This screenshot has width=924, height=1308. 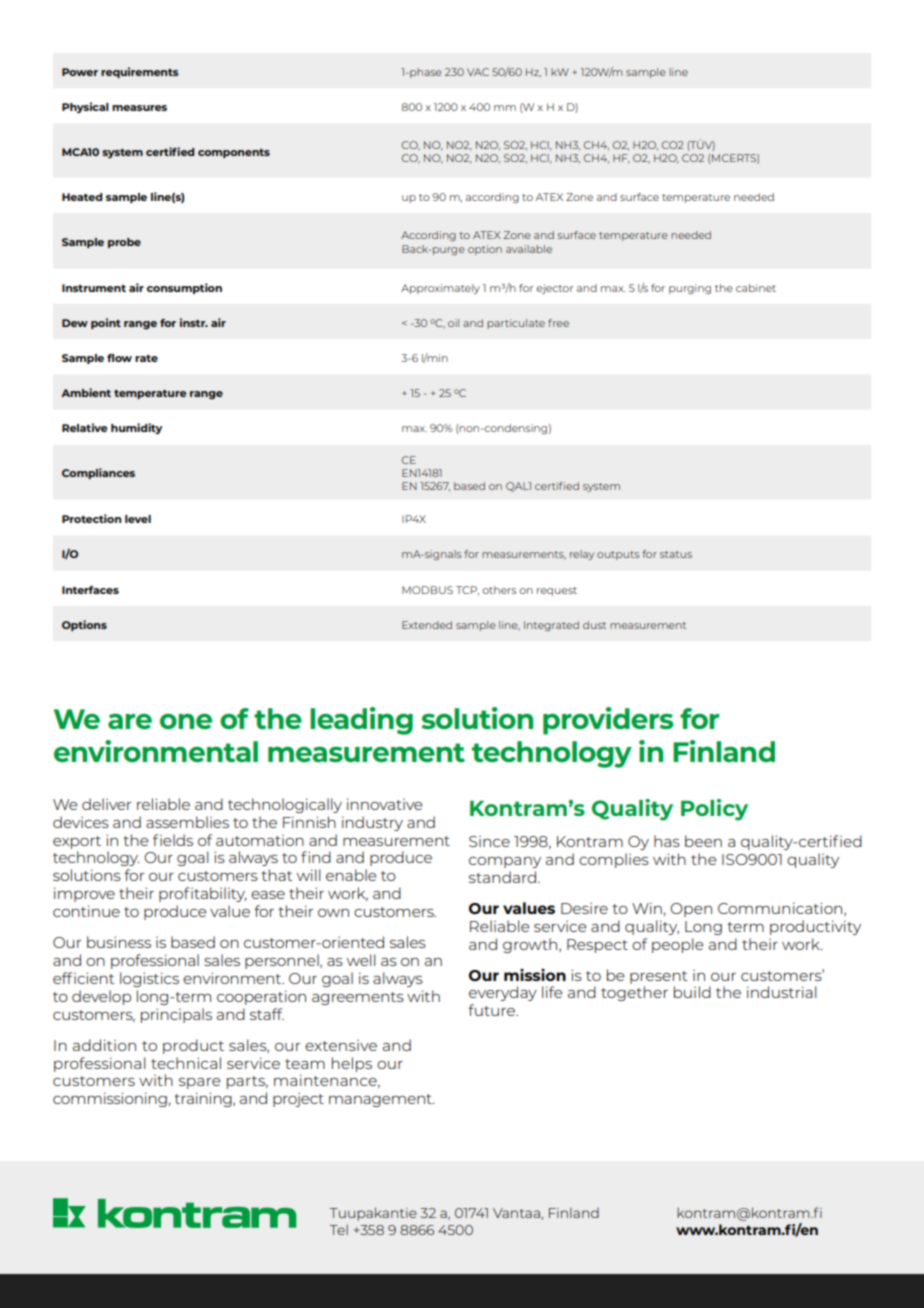 What do you see at coordinates (676, 554) in the screenshot?
I see `status` at bounding box center [676, 554].
